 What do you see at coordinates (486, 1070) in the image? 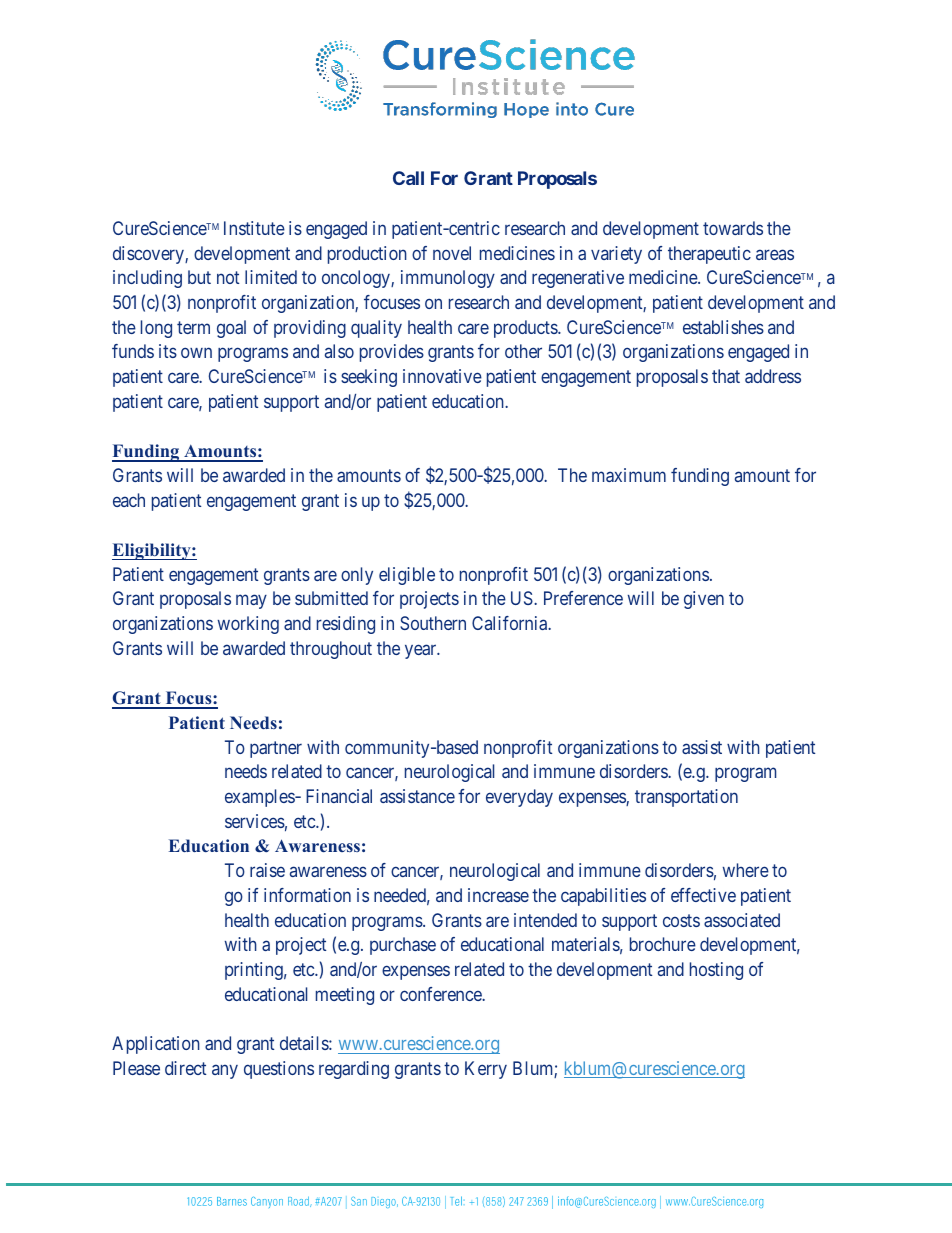
I see `Kerry` at bounding box center [486, 1070].
